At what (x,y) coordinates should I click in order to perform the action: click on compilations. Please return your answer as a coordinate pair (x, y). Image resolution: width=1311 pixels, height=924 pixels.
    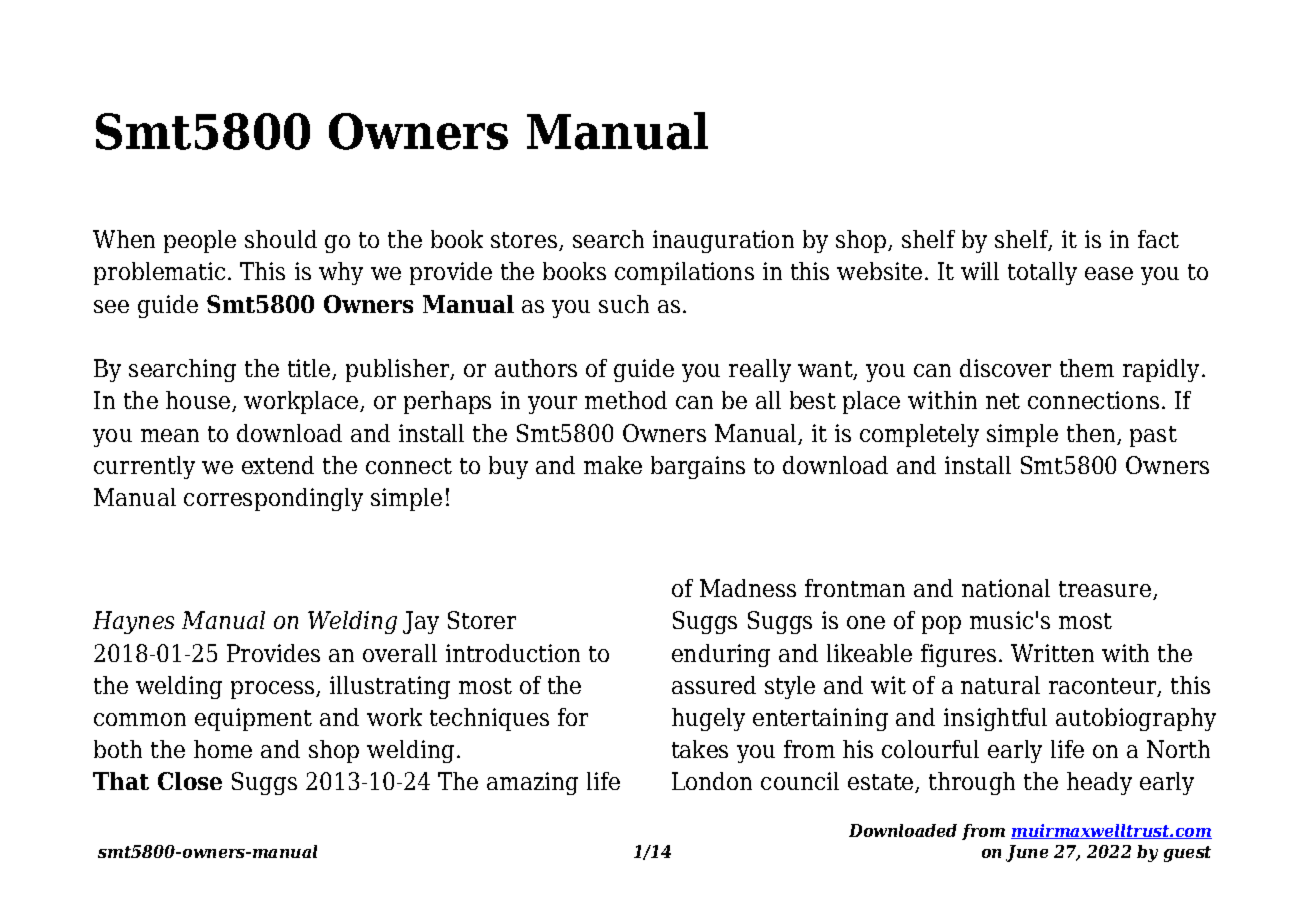
    Looking at the image, I should click on (684, 273).
